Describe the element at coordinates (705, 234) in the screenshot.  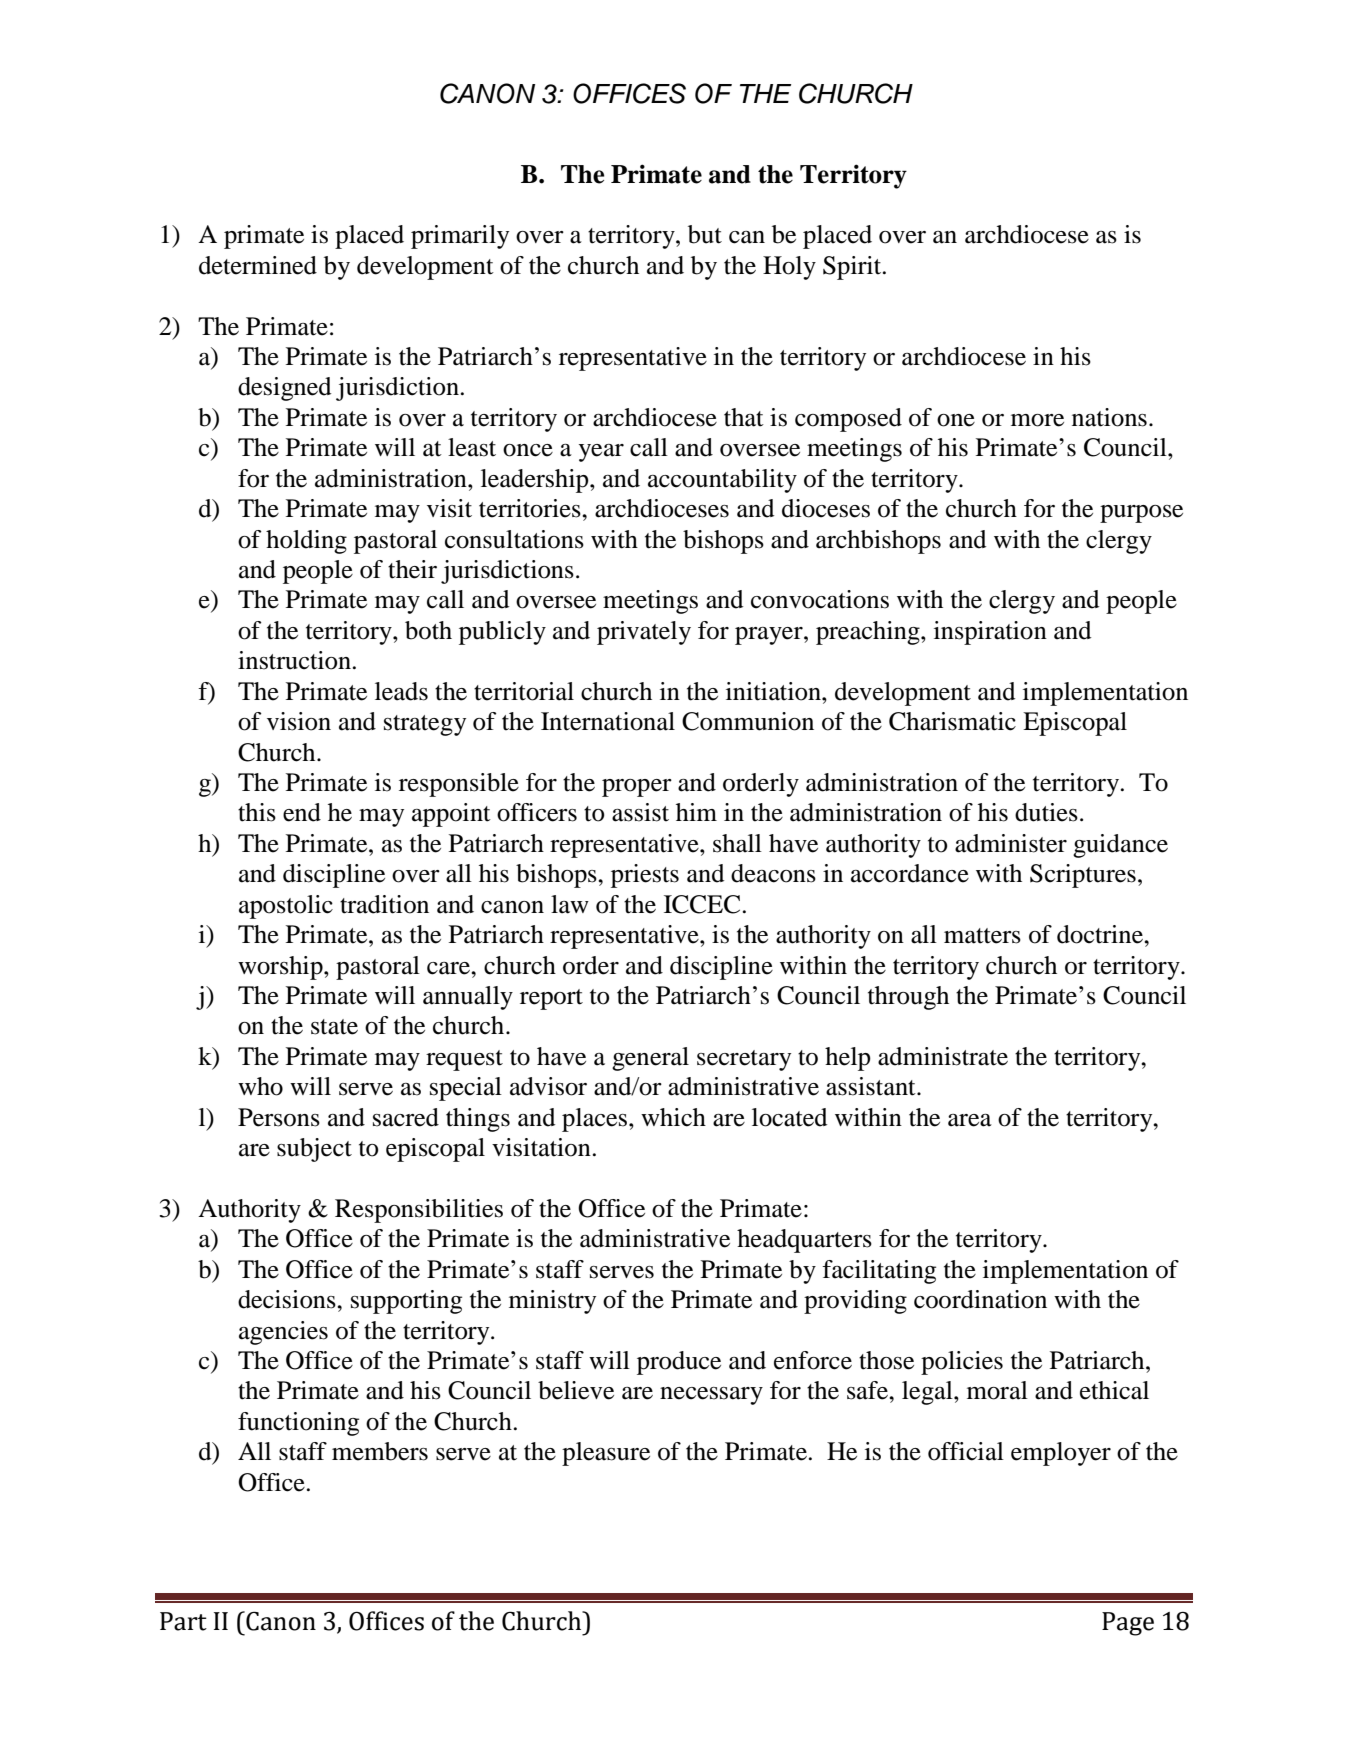
I see `but` at that location.
